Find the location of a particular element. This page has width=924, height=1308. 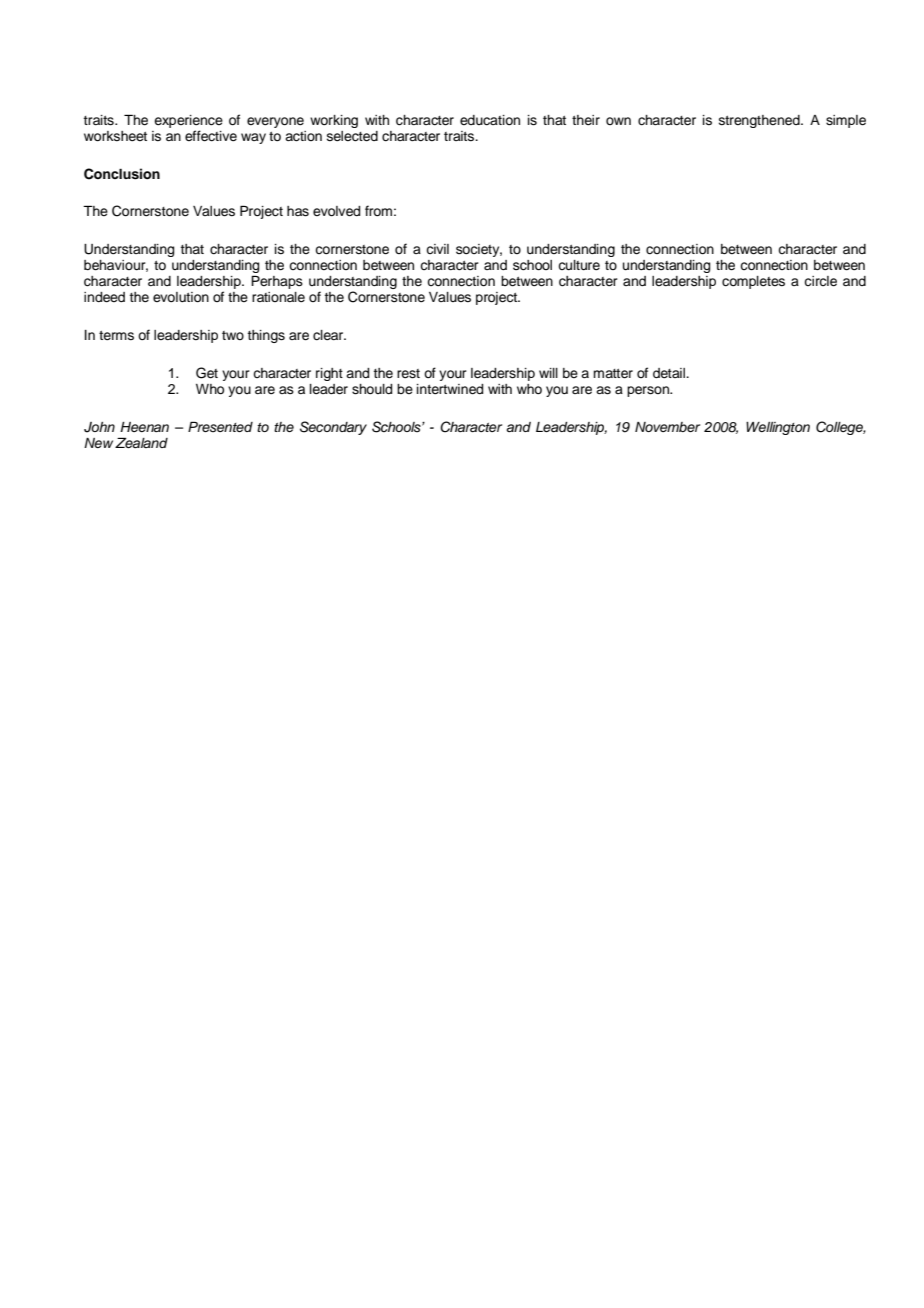

education is located at coordinates (490, 120).
